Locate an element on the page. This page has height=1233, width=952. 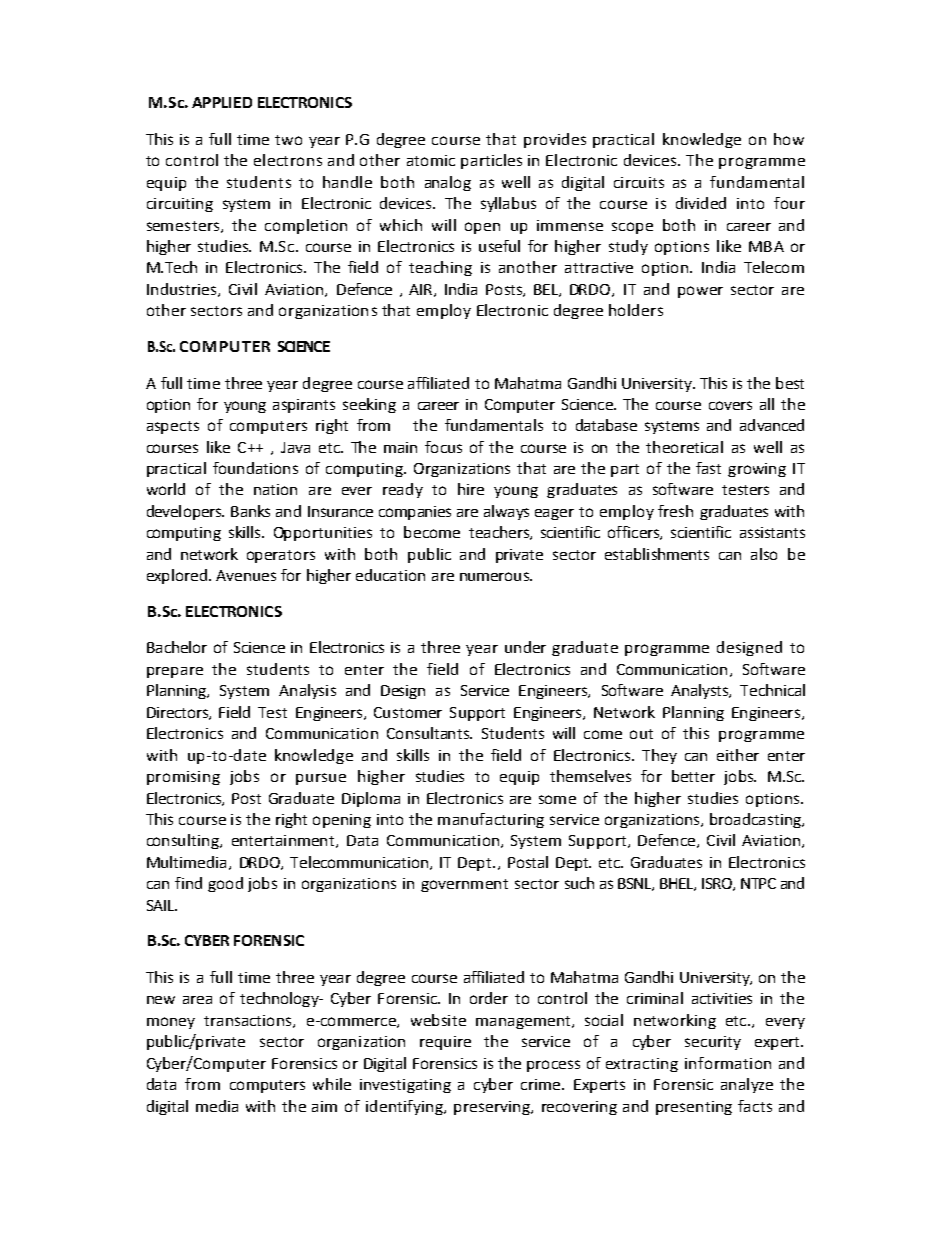
APPLIED is located at coordinates (222, 102).
